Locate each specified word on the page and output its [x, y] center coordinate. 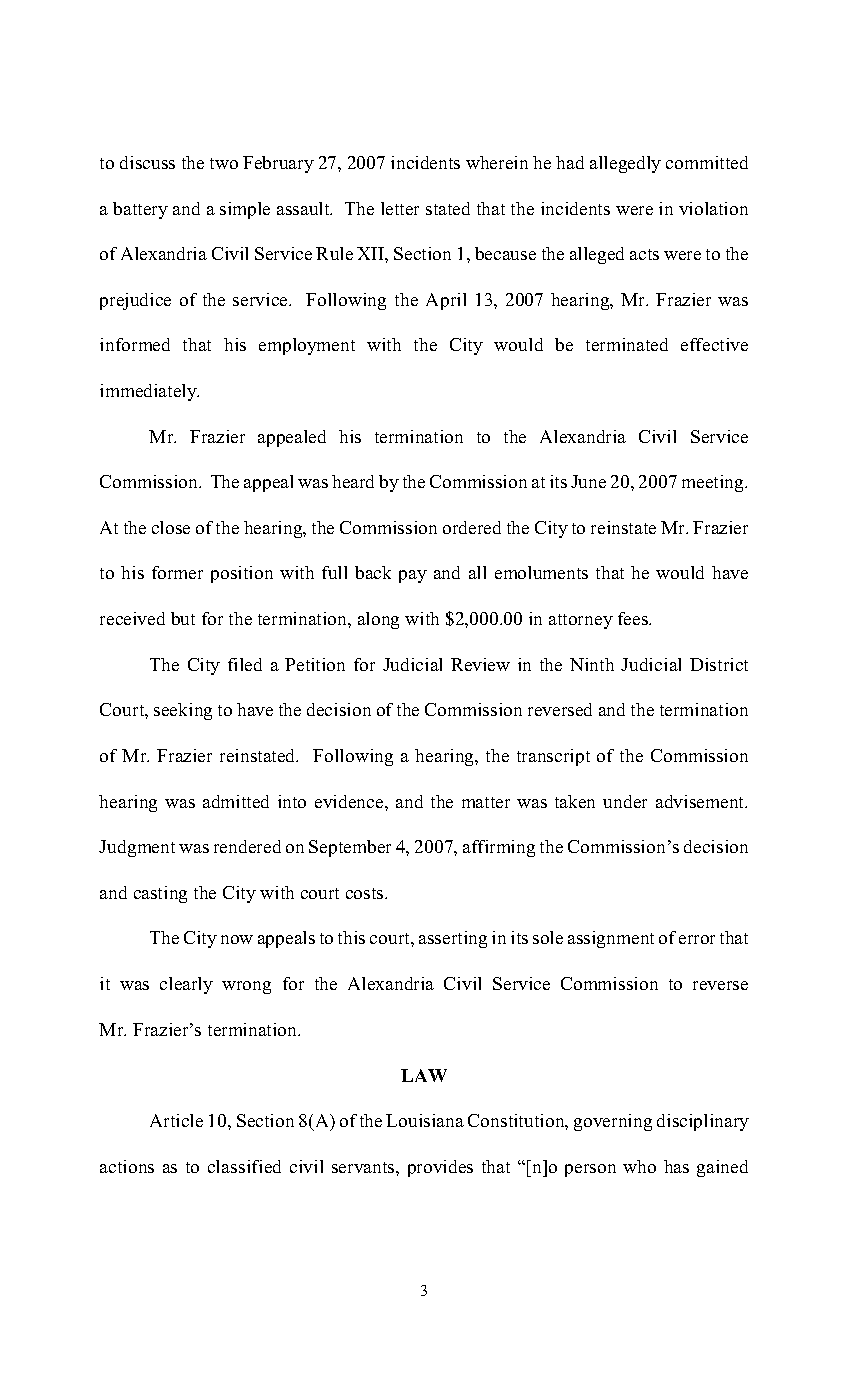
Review [480, 664]
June [588, 481]
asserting [453, 939]
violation [713, 208]
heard [353, 481]
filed [245, 664]
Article [176, 1120]
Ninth [592, 664]
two [224, 163]
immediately [149, 392]
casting [160, 894]
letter [400, 208]
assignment [611, 939]
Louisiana [425, 1120]
